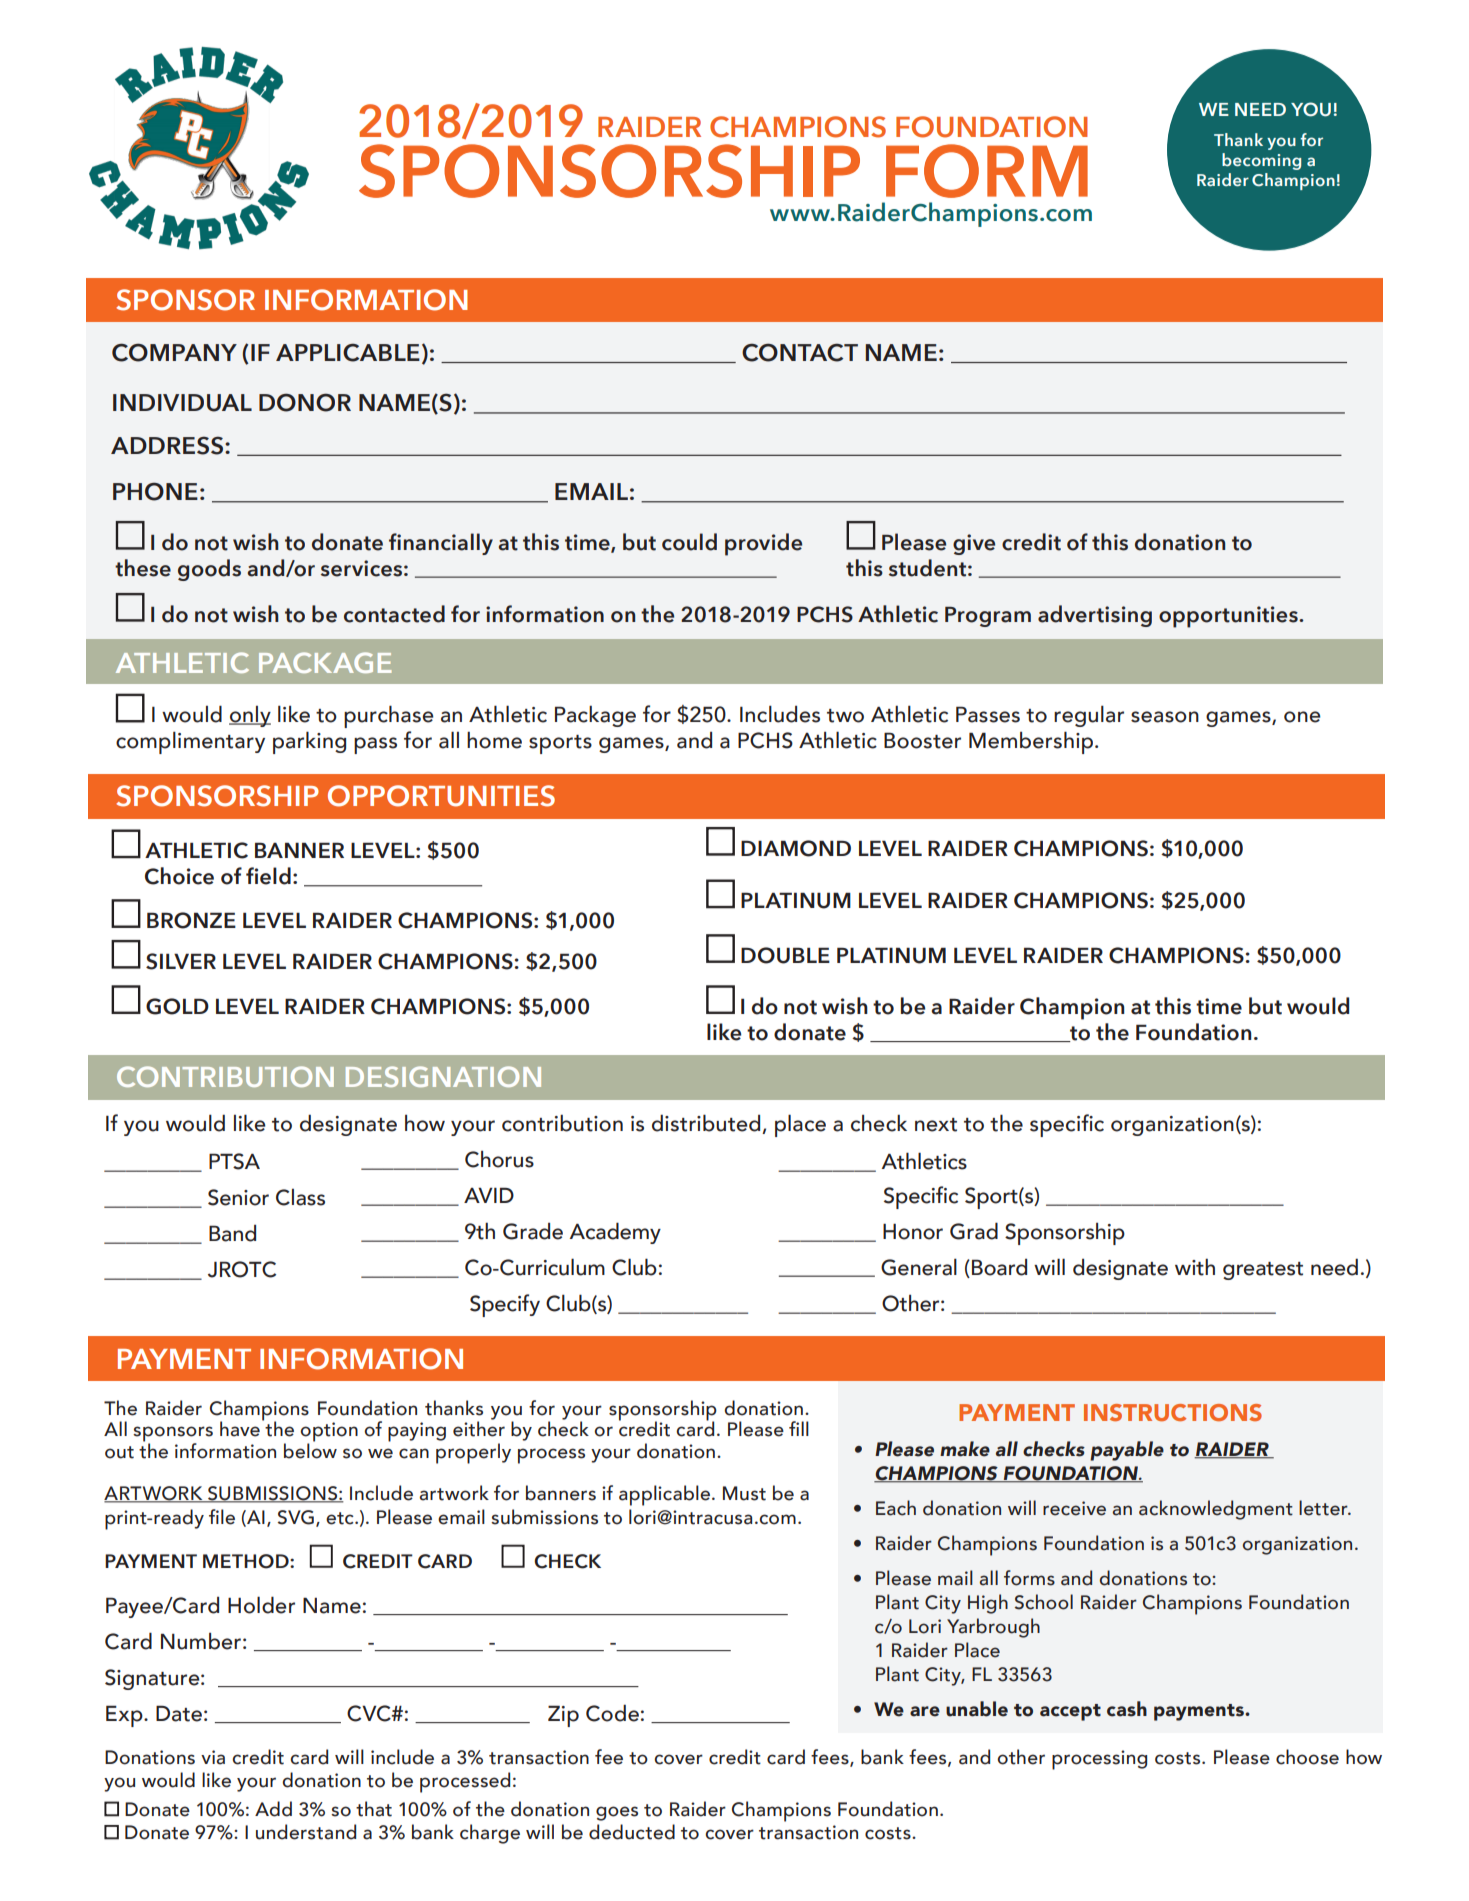  Describe the element at coordinates (1261, 161) in the screenshot. I see `becoming` at that location.
